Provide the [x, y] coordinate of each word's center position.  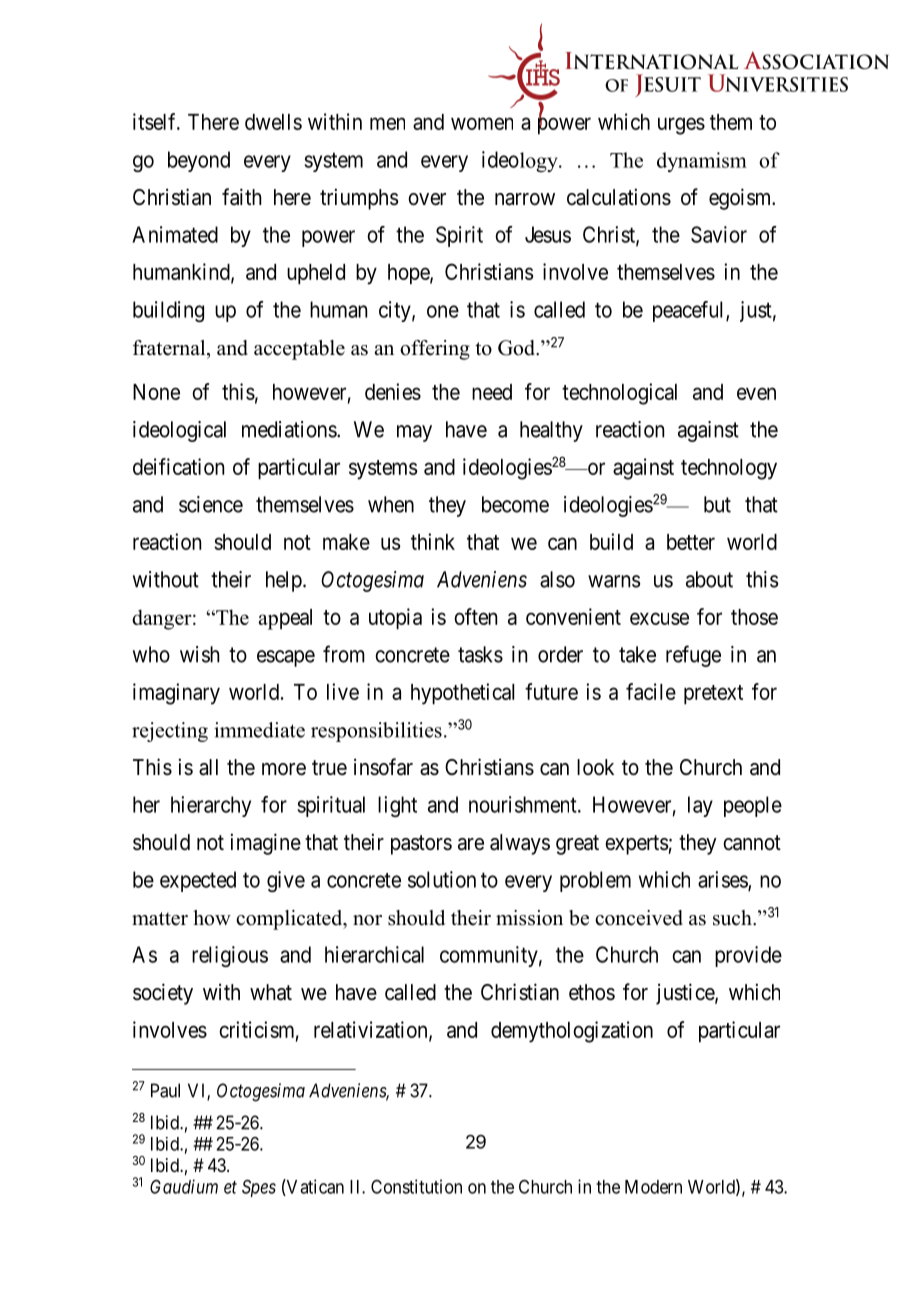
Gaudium [184, 1186]
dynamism [702, 162]
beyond [199, 161]
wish [200, 654]
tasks [480, 654]
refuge [693, 656]
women [482, 123]
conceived [639, 918]
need [492, 392]
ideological [179, 431]
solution [442, 879]
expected [198, 881]
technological [619, 394]
